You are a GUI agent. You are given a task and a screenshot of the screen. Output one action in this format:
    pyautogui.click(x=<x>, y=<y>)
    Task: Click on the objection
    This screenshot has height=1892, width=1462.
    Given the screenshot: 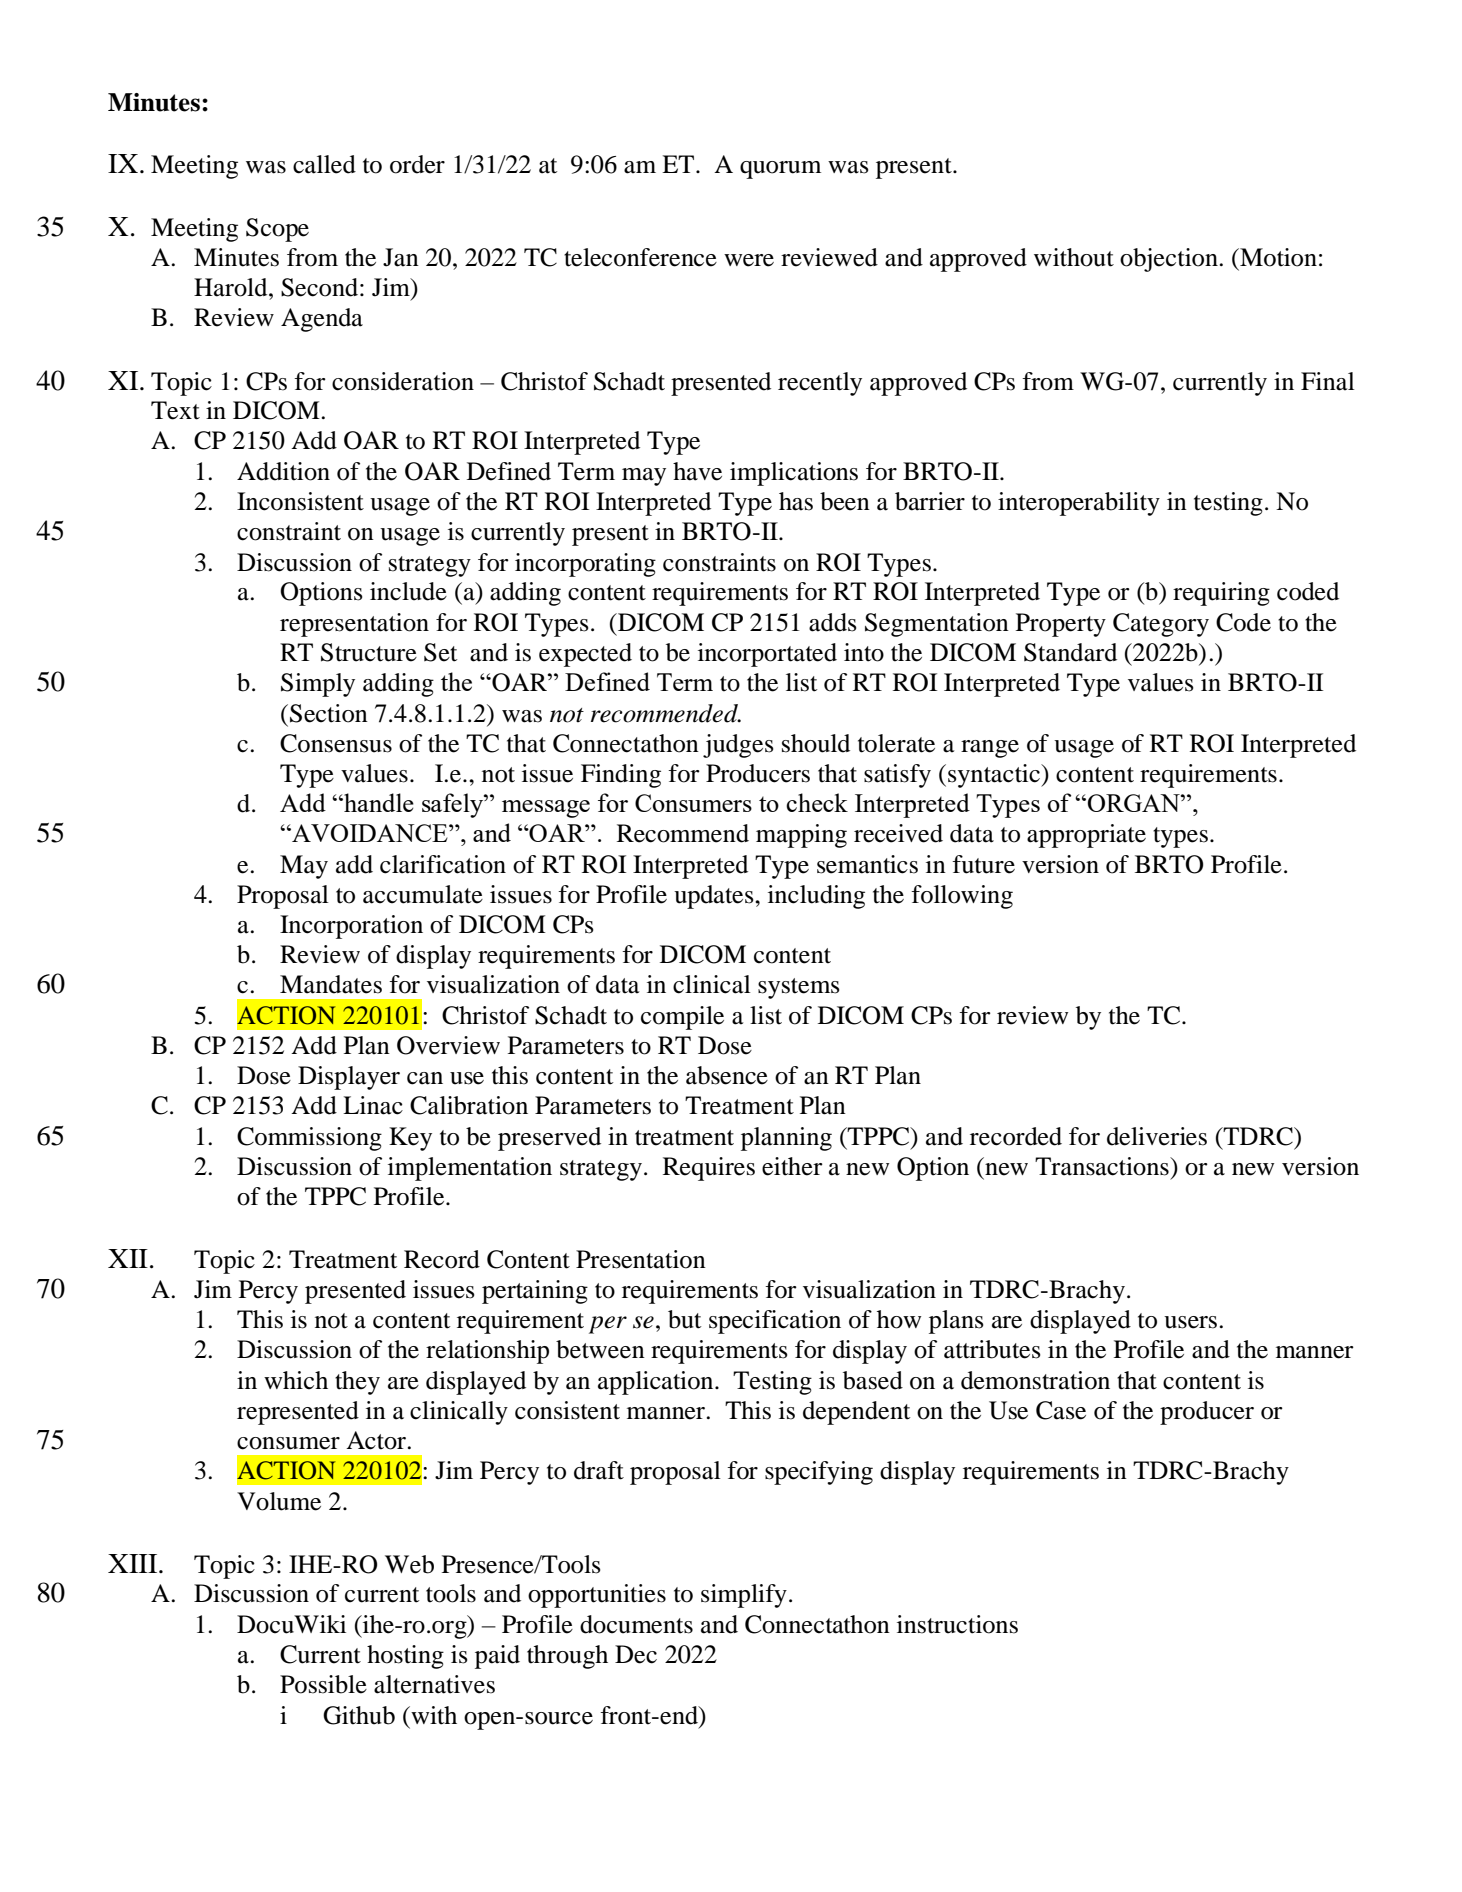 What is the action you would take?
    pyautogui.click(x=1170, y=260)
